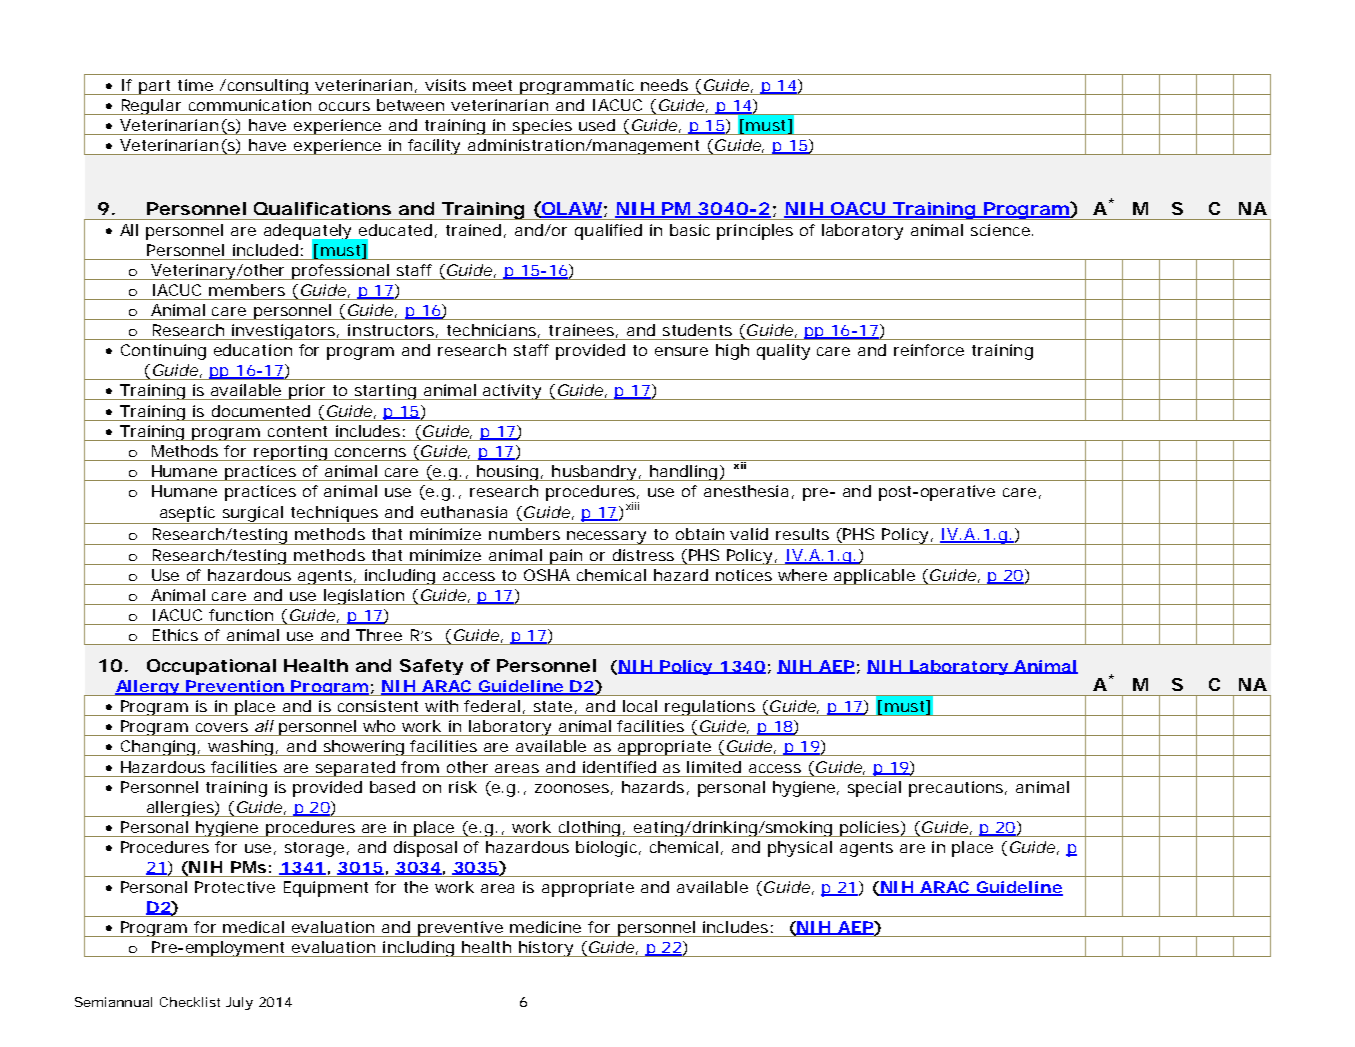  I want to click on communication, so click(250, 105).
